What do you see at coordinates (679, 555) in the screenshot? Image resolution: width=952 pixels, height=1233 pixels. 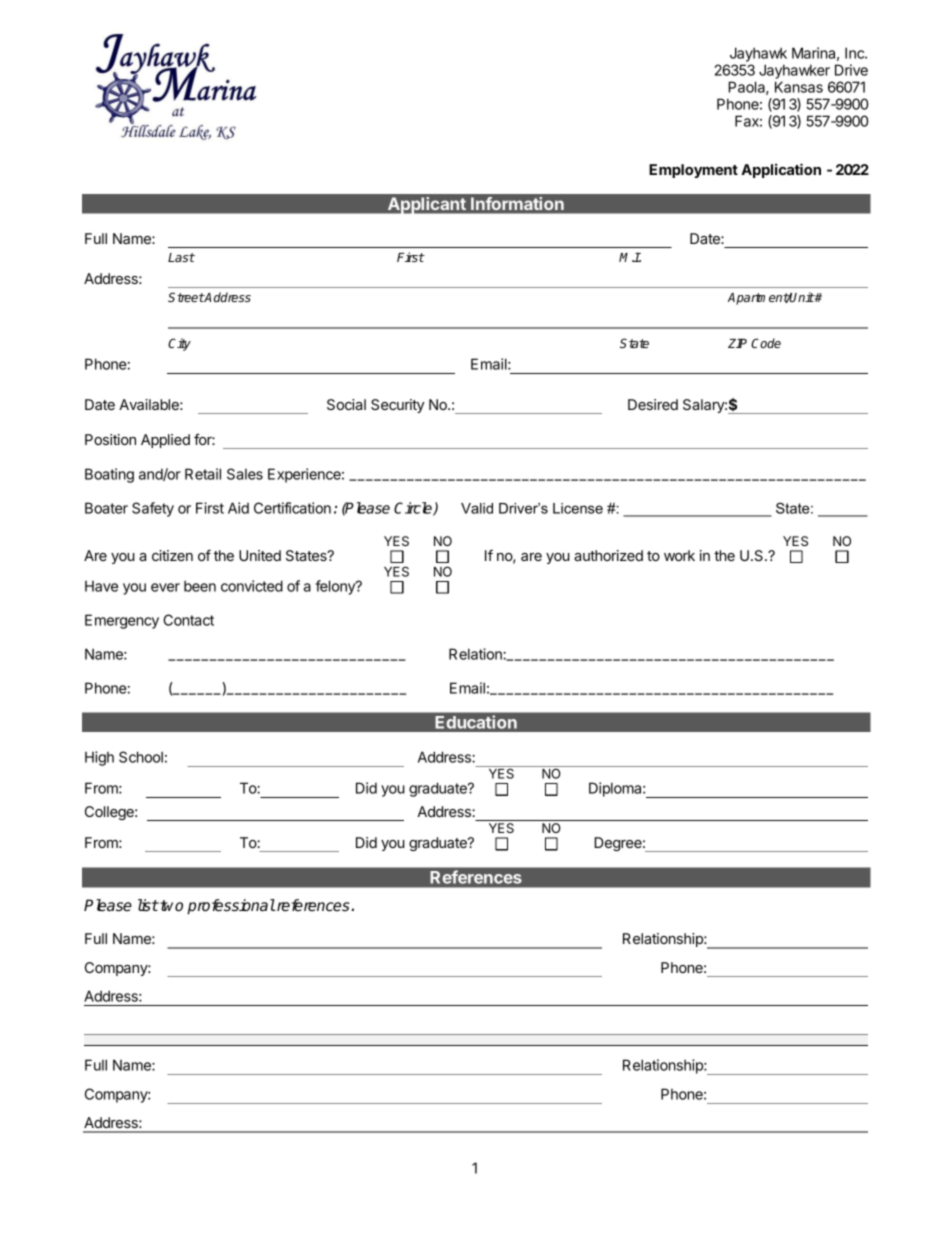 I see `work` at bounding box center [679, 555].
